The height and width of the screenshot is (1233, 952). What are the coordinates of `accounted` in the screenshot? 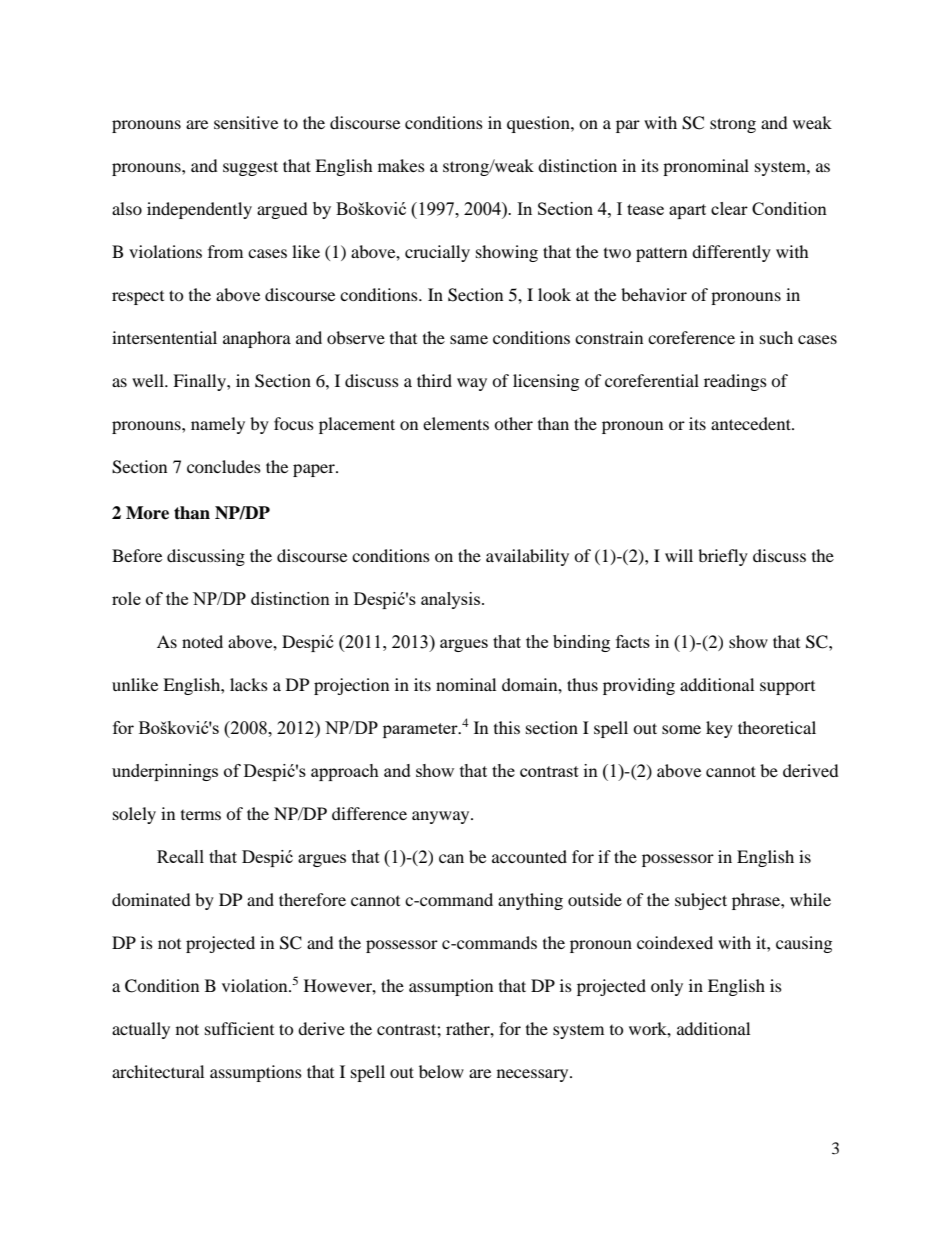 It's located at (529, 856).
